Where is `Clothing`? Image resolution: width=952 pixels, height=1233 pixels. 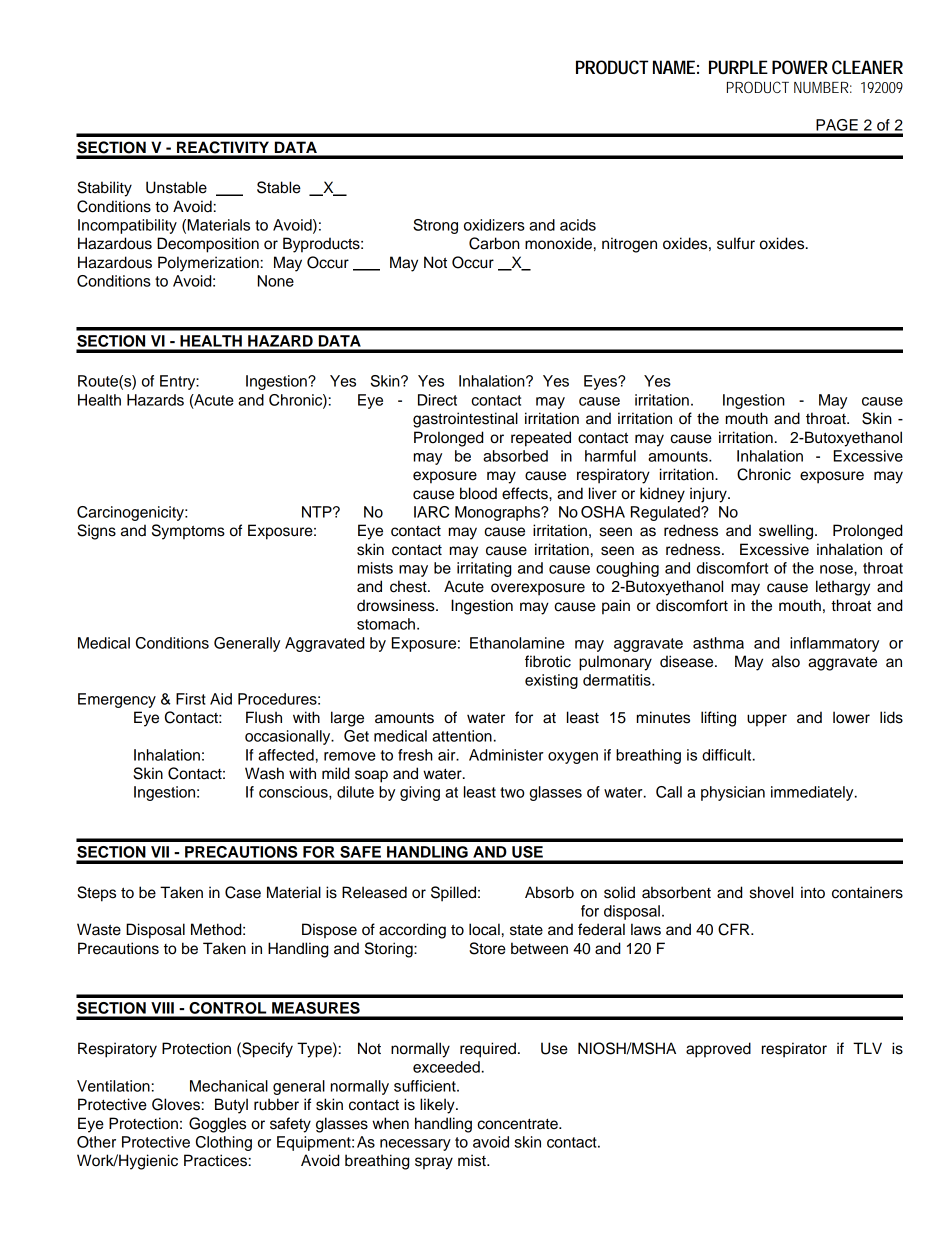
Clothing is located at coordinates (224, 1143).
